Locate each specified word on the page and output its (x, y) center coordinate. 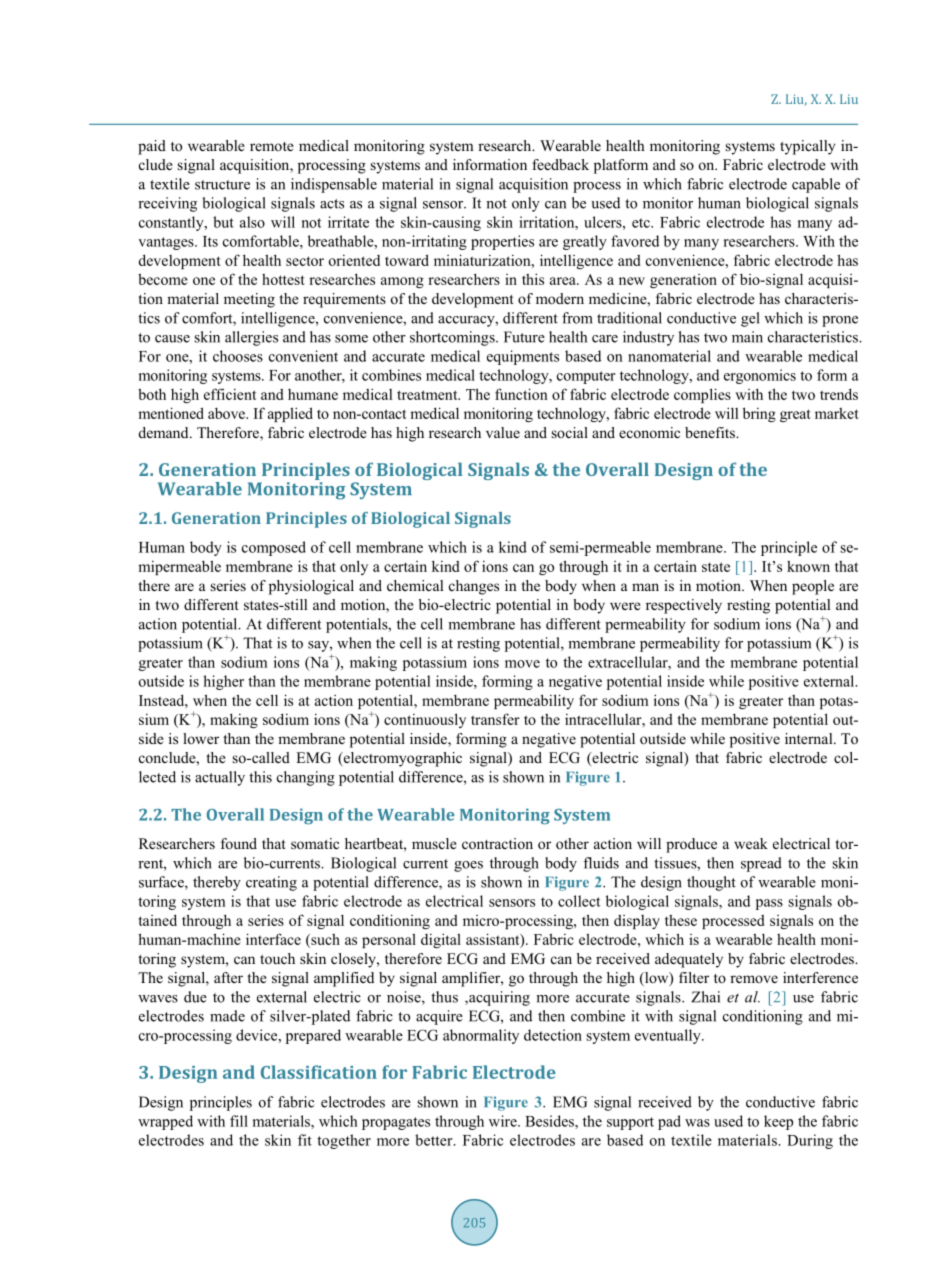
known (808, 566)
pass (769, 904)
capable (816, 185)
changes (474, 587)
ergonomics (760, 376)
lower (201, 738)
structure (222, 185)
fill (239, 1121)
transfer (495, 719)
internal (810, 738)
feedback (560, 164)
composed (274, 548)
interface (273, 939)
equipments (523, 357)
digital (441, 940)
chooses (238, 356)
